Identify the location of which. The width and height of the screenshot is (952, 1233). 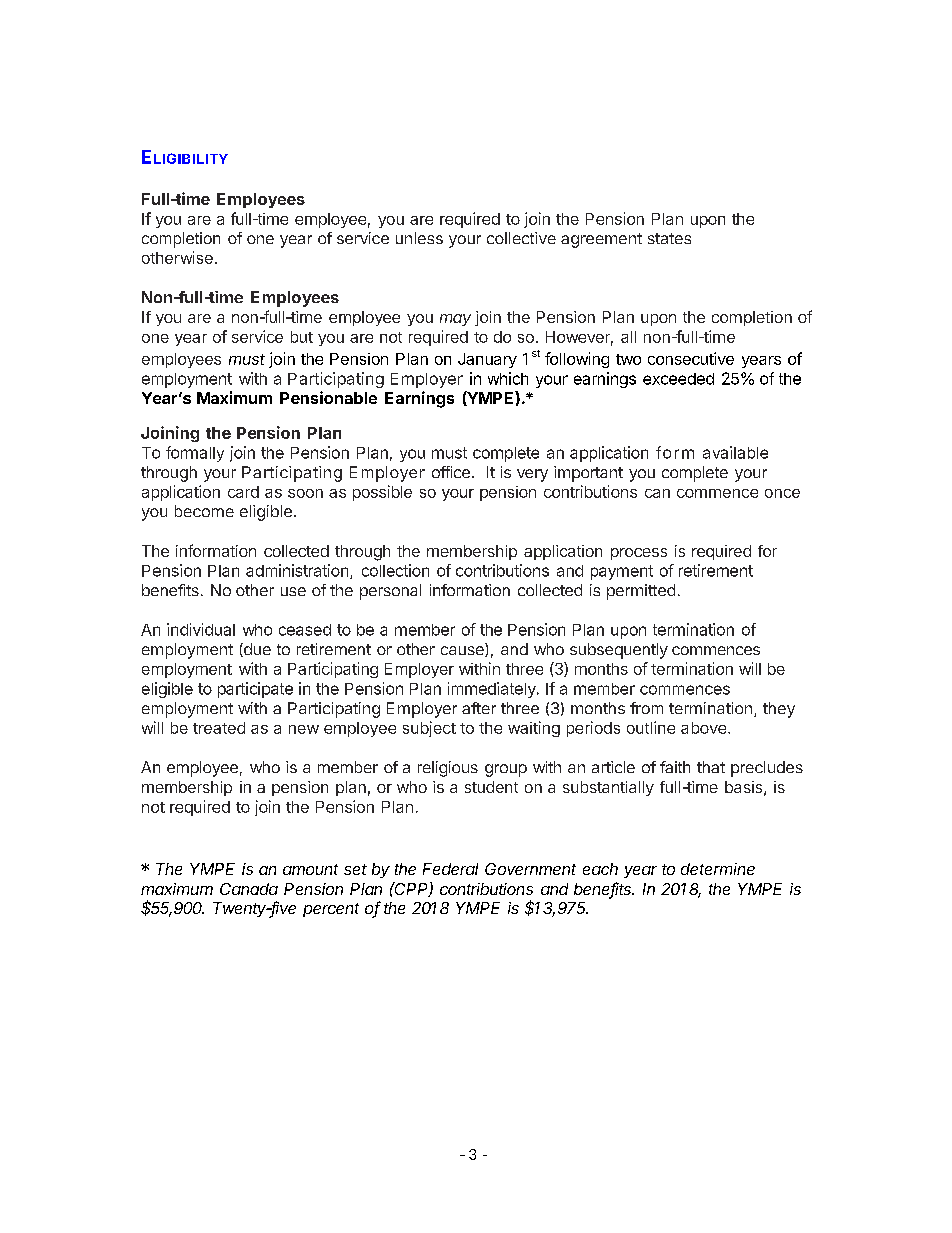
(508, 378).
